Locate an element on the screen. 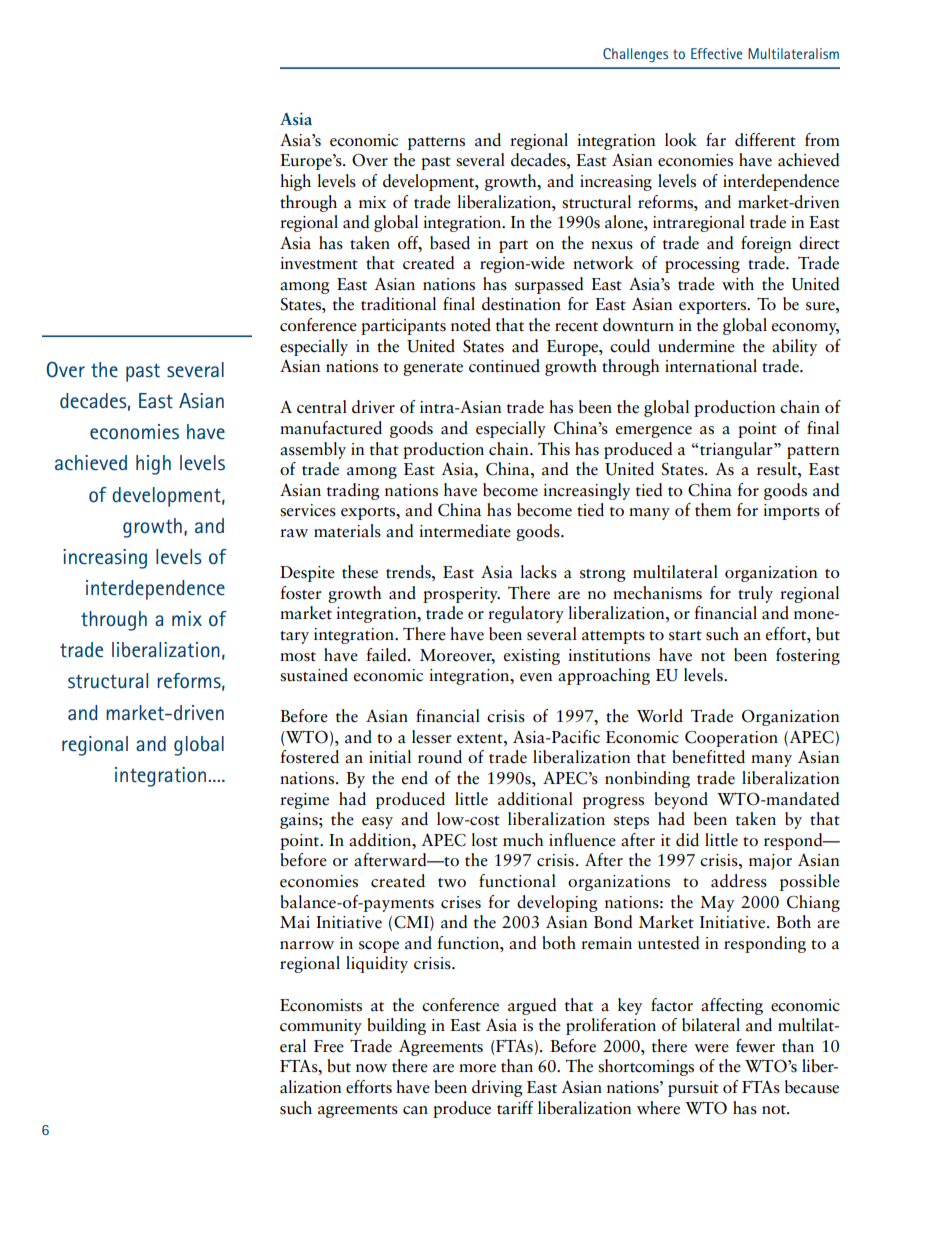 This screenshot has height=1233, width=952. now is located at coordinates (371, 1068).
